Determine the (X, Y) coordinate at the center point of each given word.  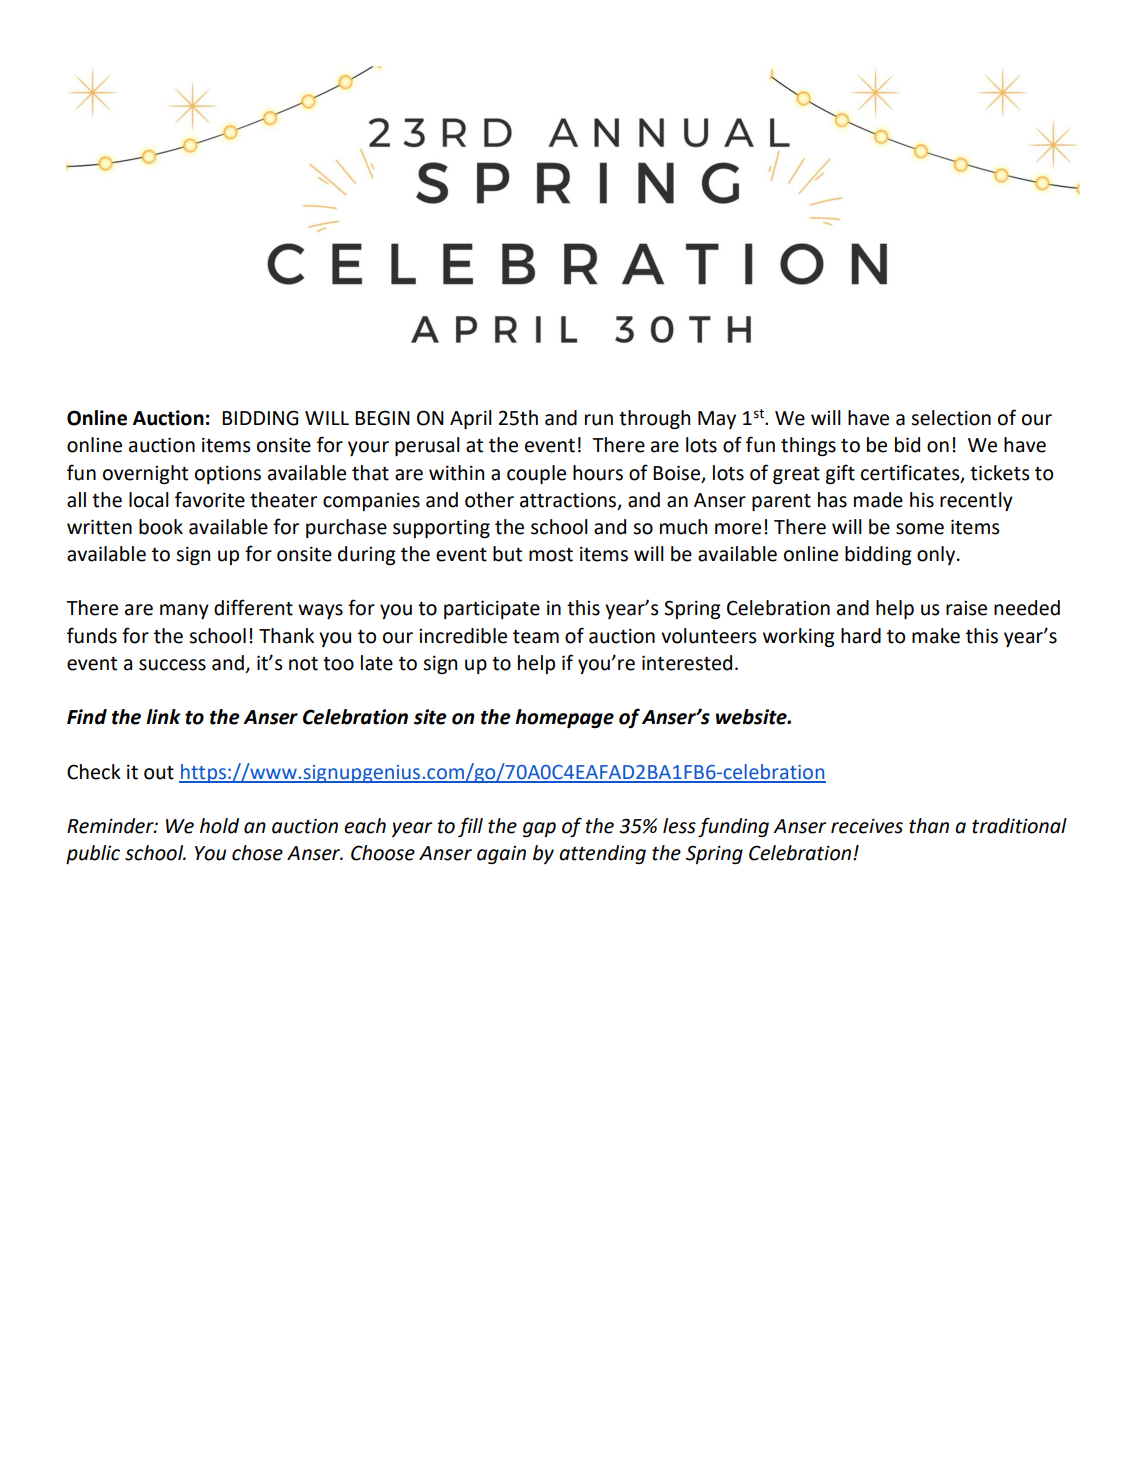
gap (539, 829)
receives (867, 826)
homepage (564, 718)
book (161, 527)
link (163, 716)
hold (219, 826)
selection (951, 418)
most (551, 555)
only (937, 555)
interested (687, 663)
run (599, 420)
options (228, 474)
